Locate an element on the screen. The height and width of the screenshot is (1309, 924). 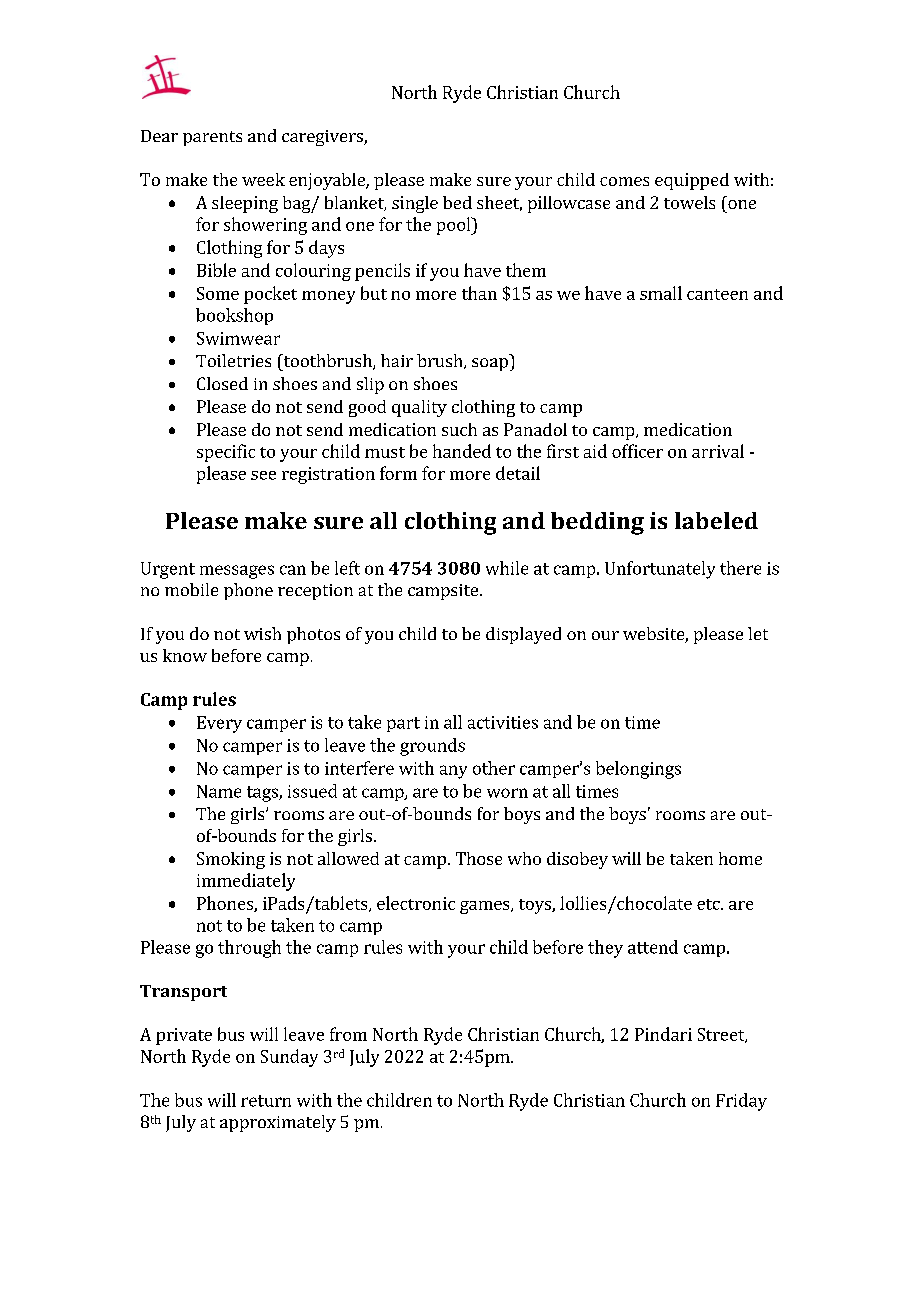
belongings is located at coordinates (638, 770).
